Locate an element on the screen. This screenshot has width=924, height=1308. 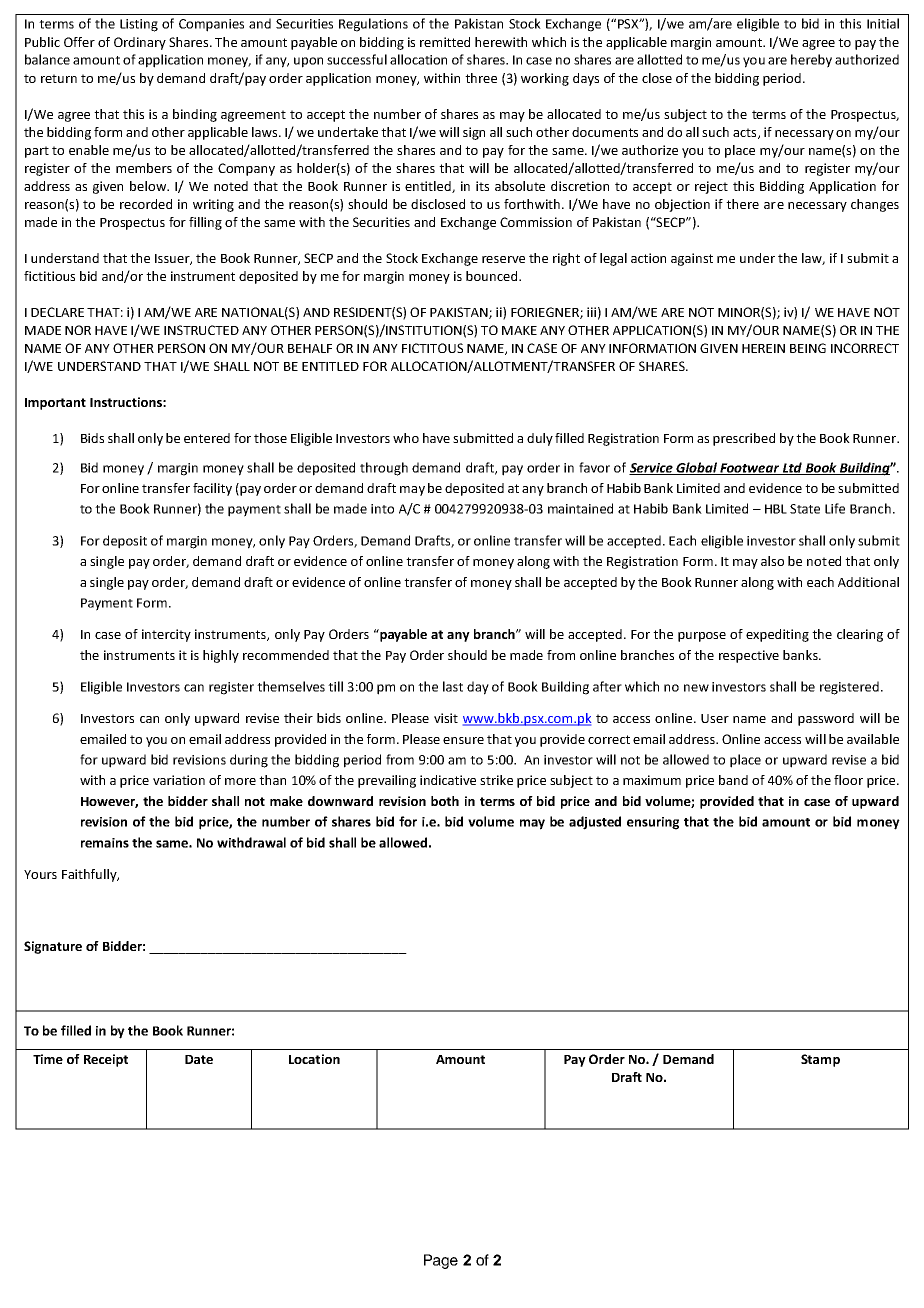
last is located at coordinates (453, 686).
